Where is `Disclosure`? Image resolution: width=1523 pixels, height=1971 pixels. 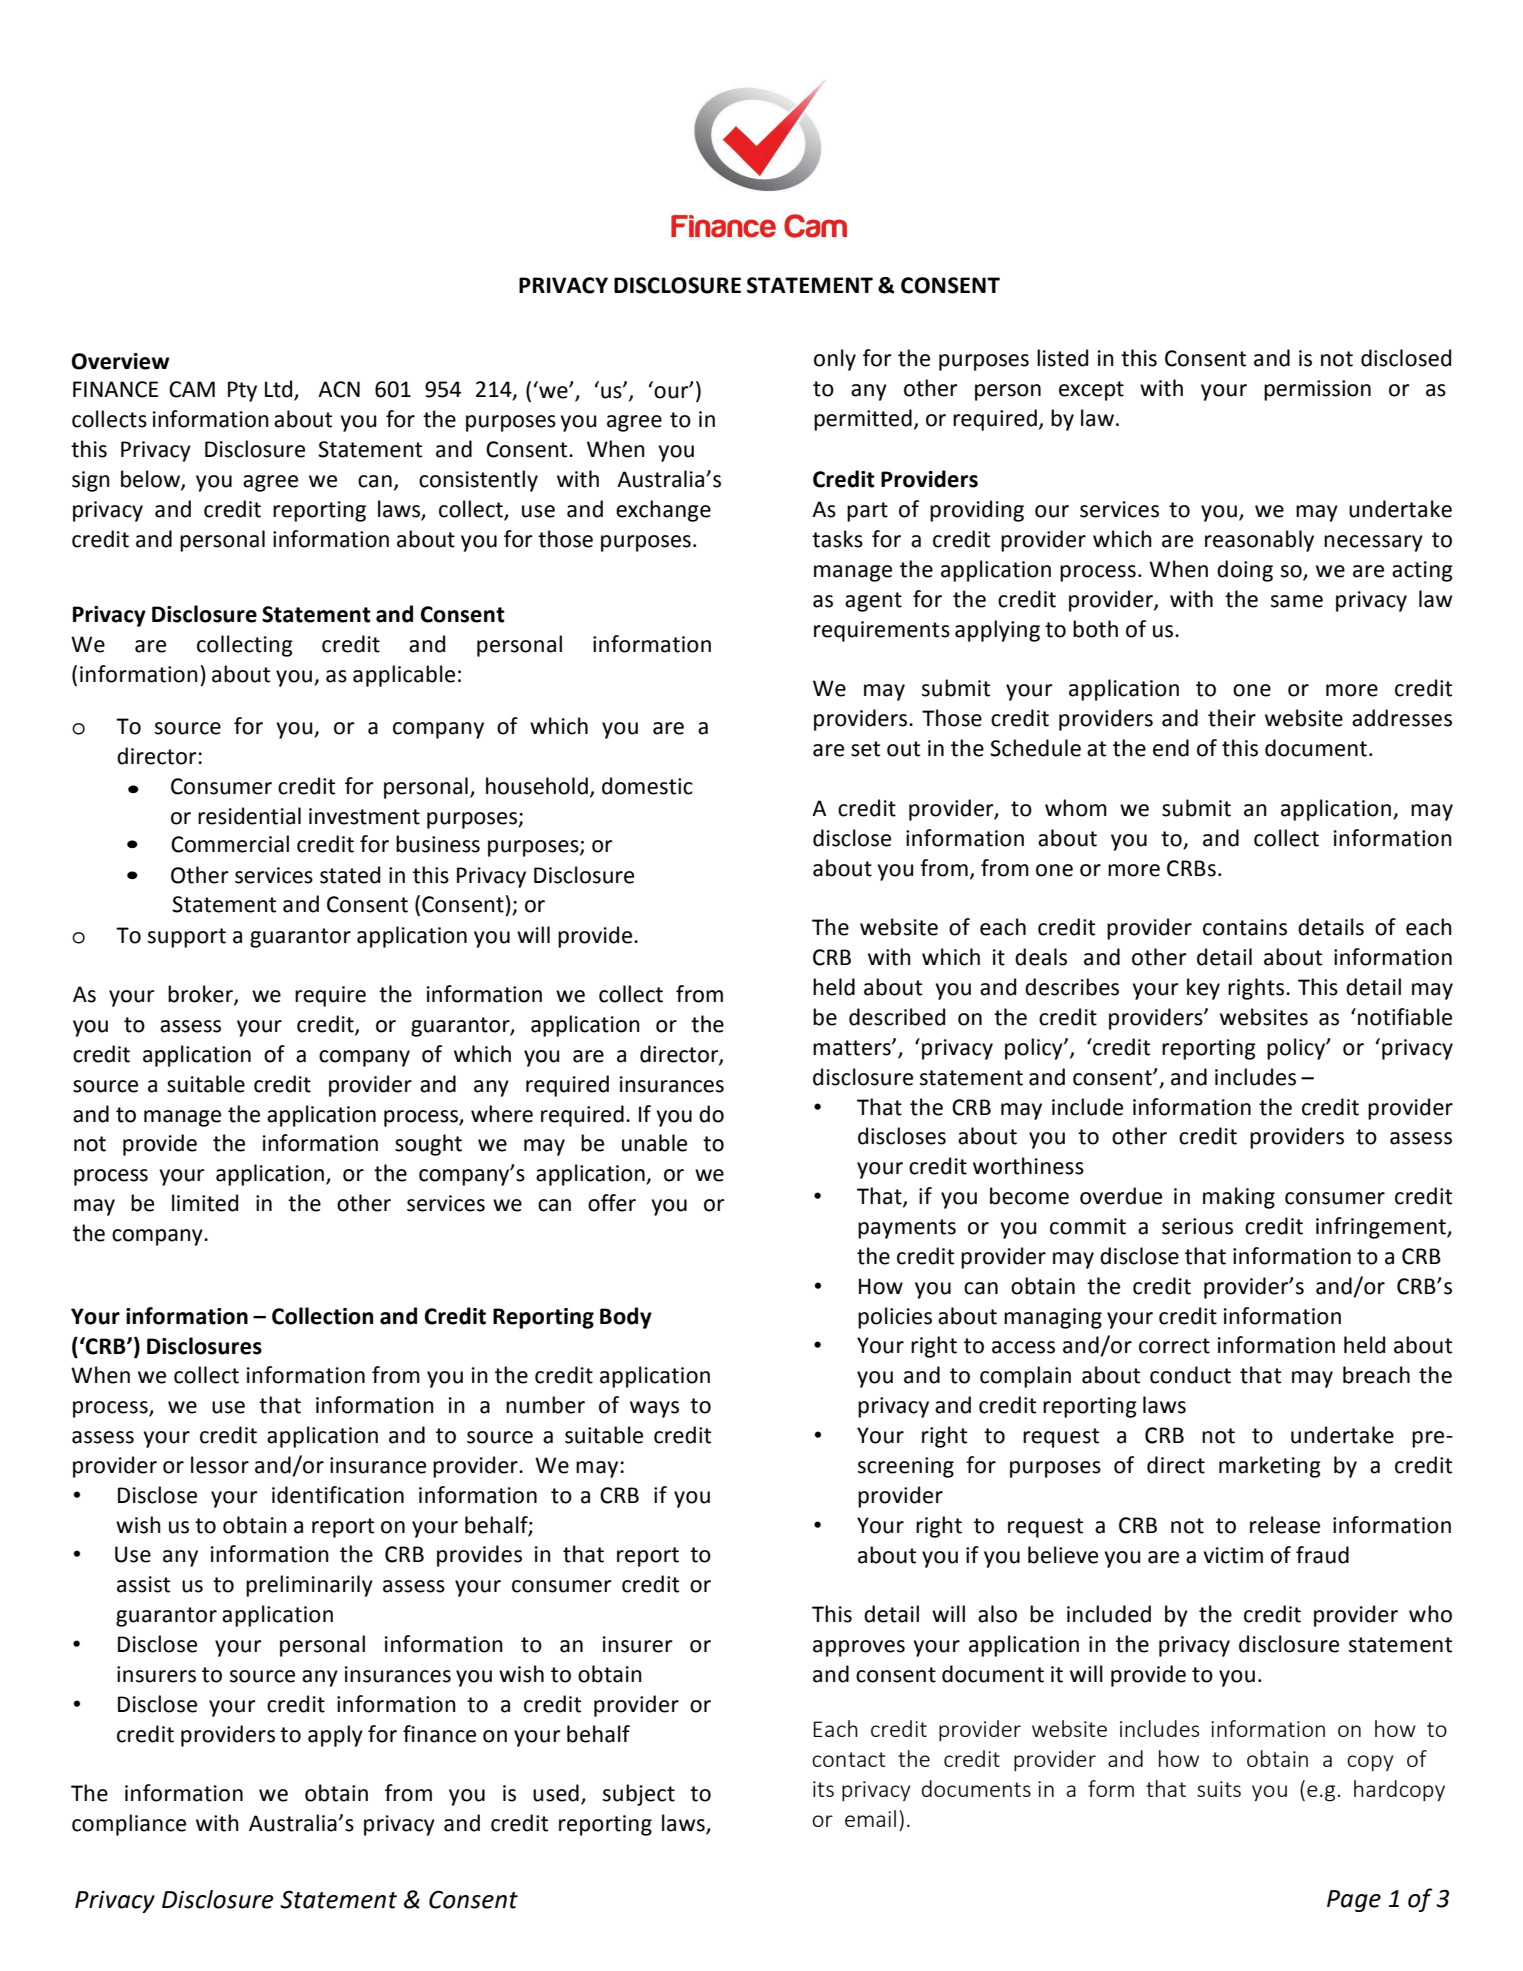
Disclosure is located at coordinates (218, 1899).
